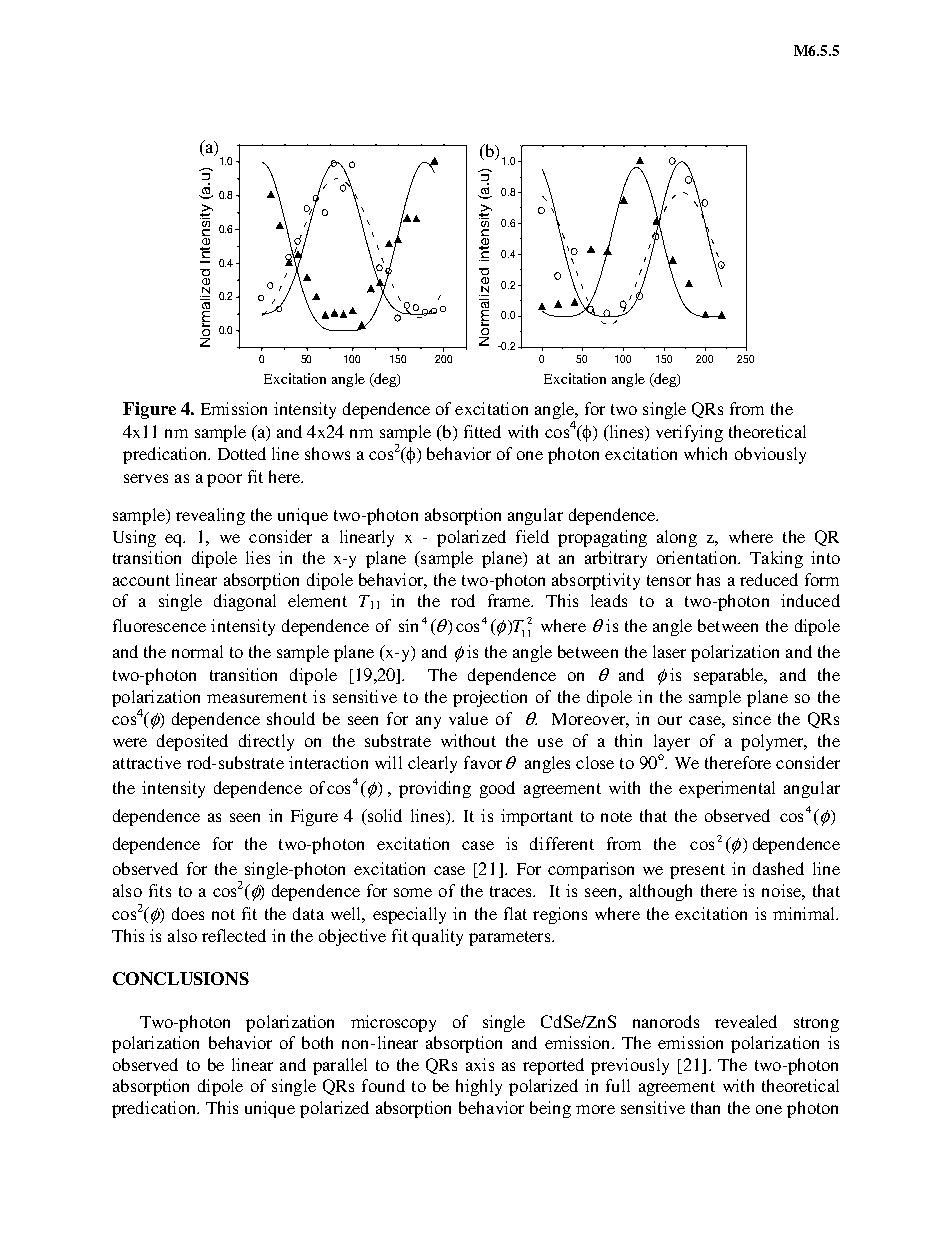 The image size is (952, 1233). What do you see at coordinates (192, 742) in the image?
I see `deposited` at bounding box center [192, 742].
